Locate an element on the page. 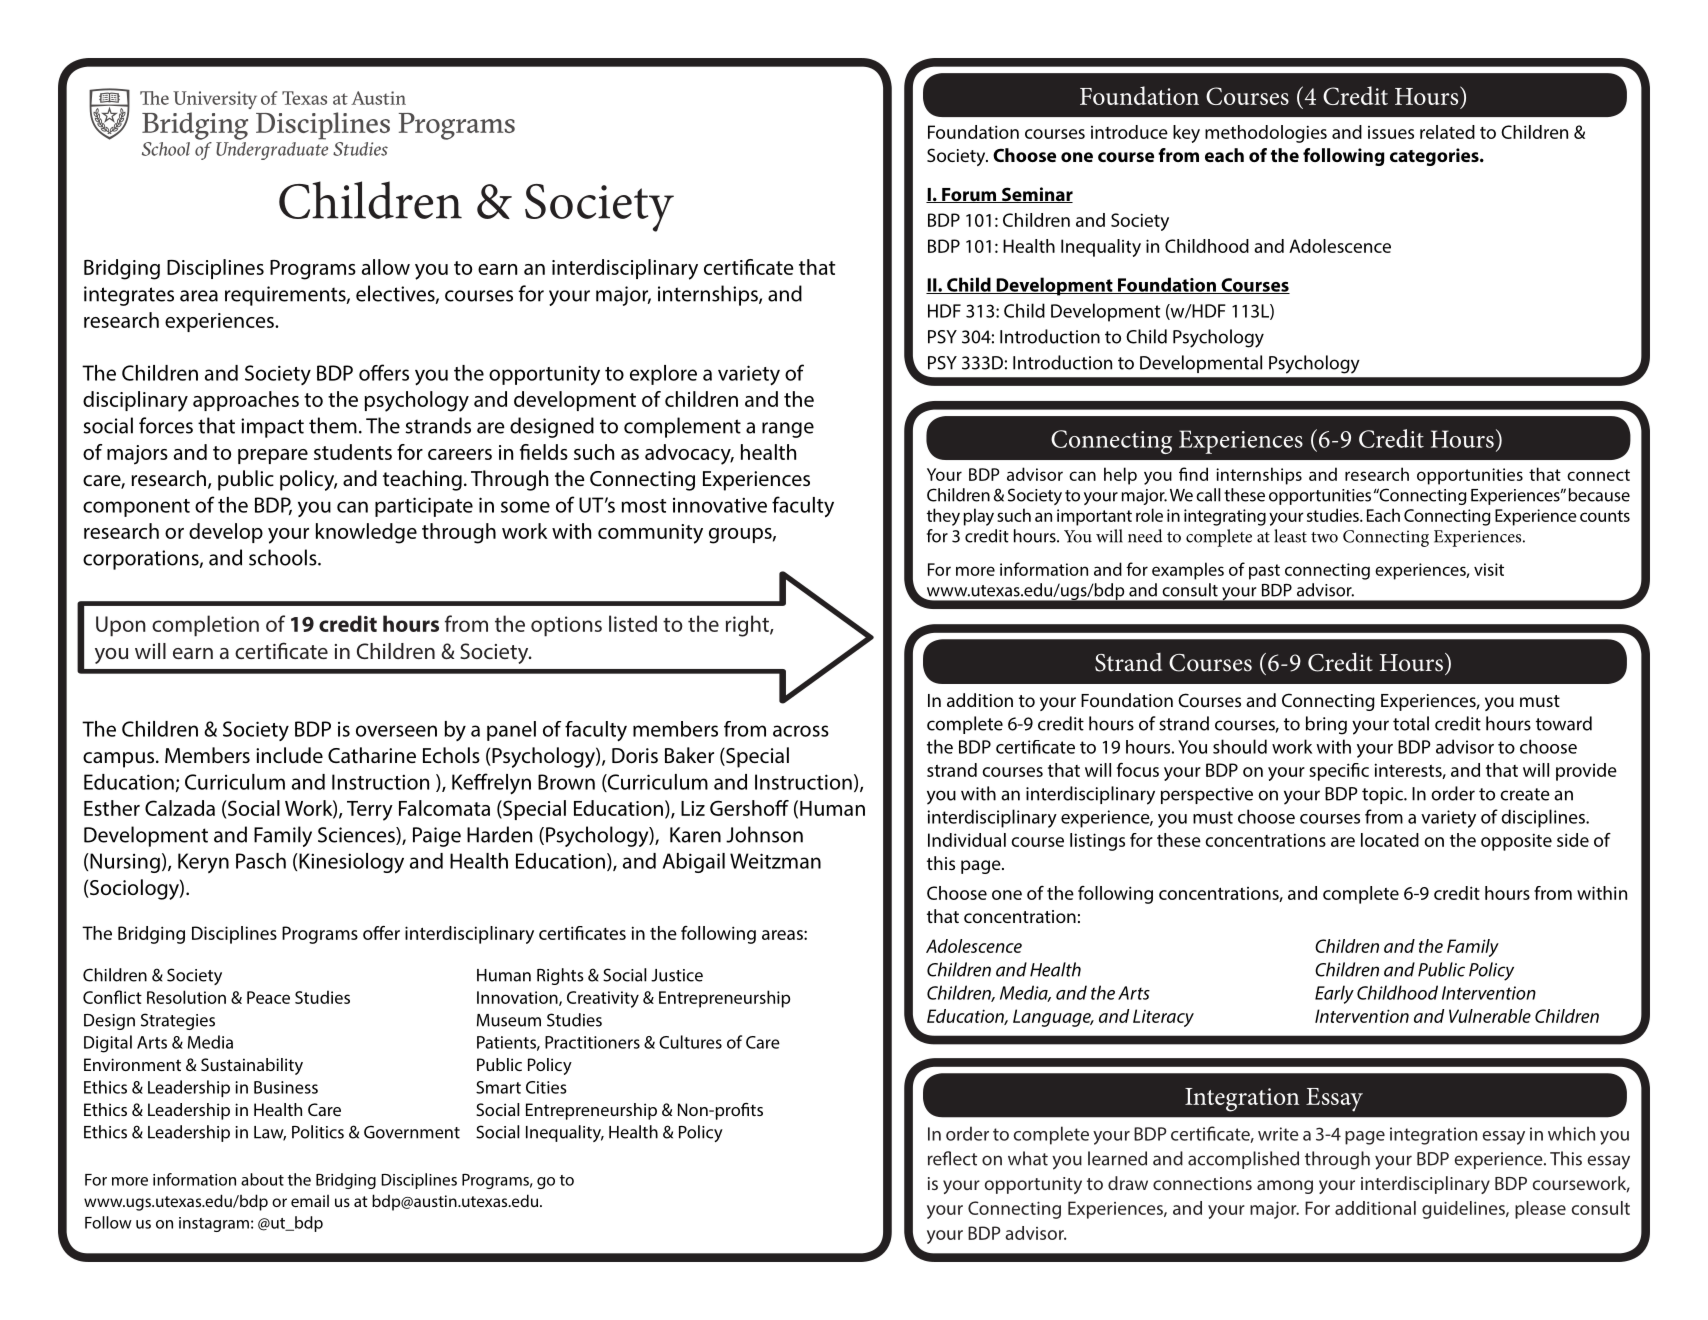  allow is located at coordinates (386, 267).
